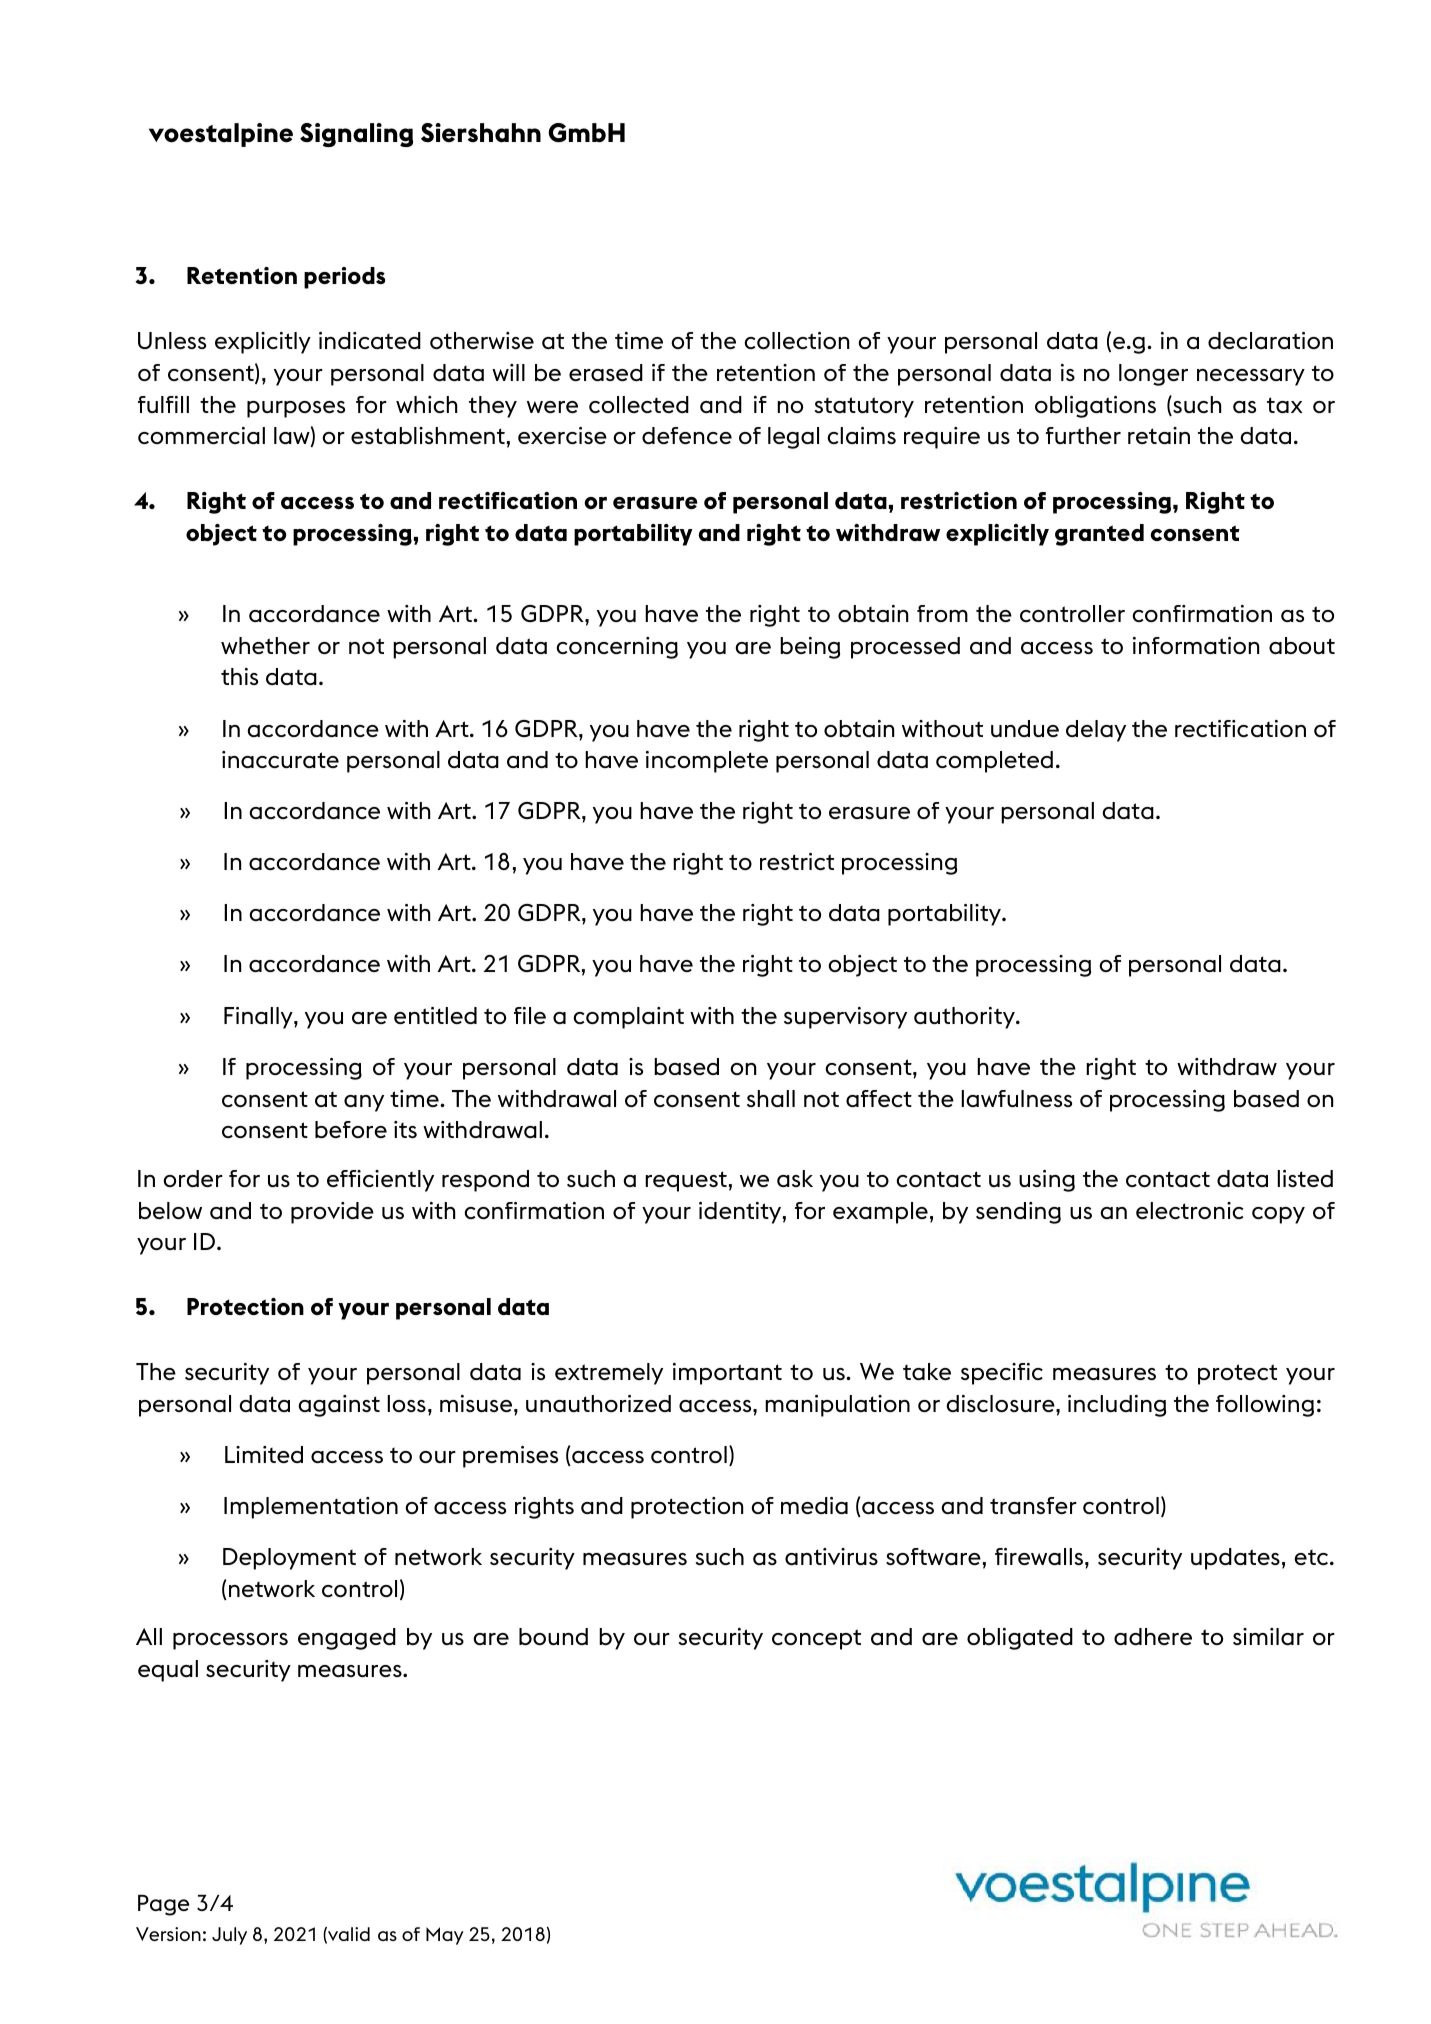  Describe the element at coordinates (796, 340) in the page. I see `collection` at that location.
